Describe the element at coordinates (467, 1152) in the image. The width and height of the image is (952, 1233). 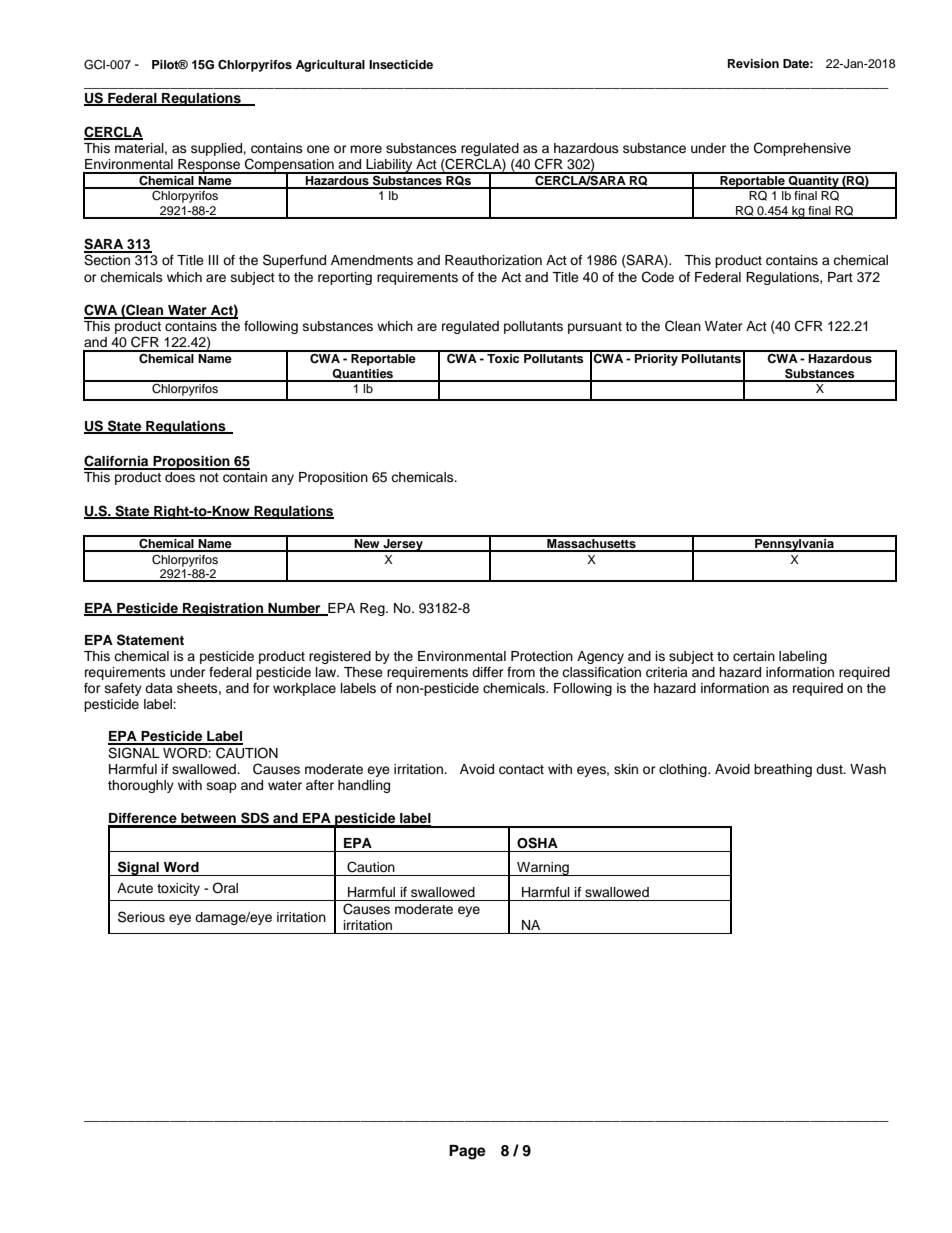
I see `Page` at that location.
